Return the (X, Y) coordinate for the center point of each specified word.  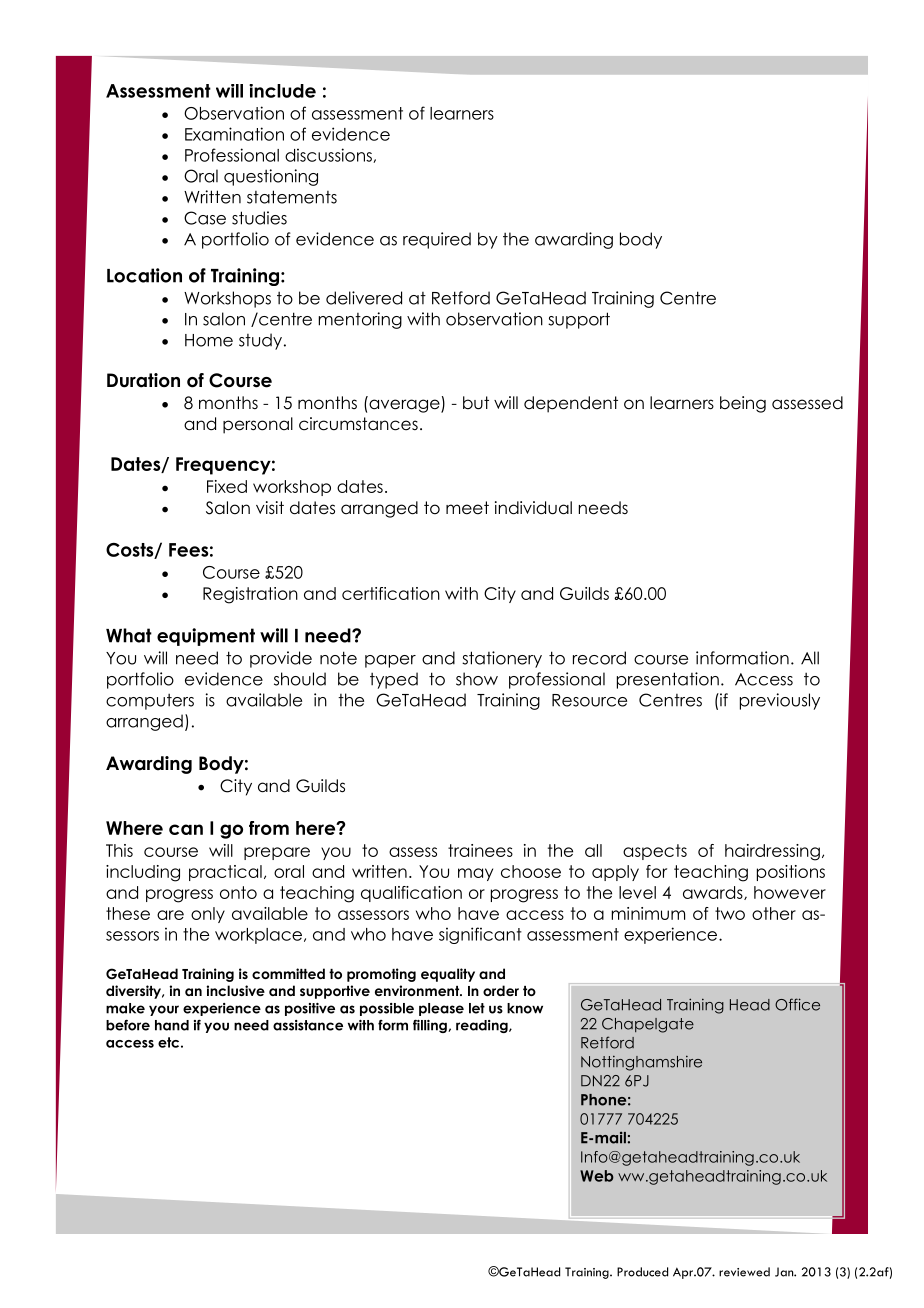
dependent (571, 404)
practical (225, 873)
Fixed (227, 486)
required (437, 240)
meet (467, 508)
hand (172, 1025)
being (743, 404)
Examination (234, 134)
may (475, 874)
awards (714, 893)
